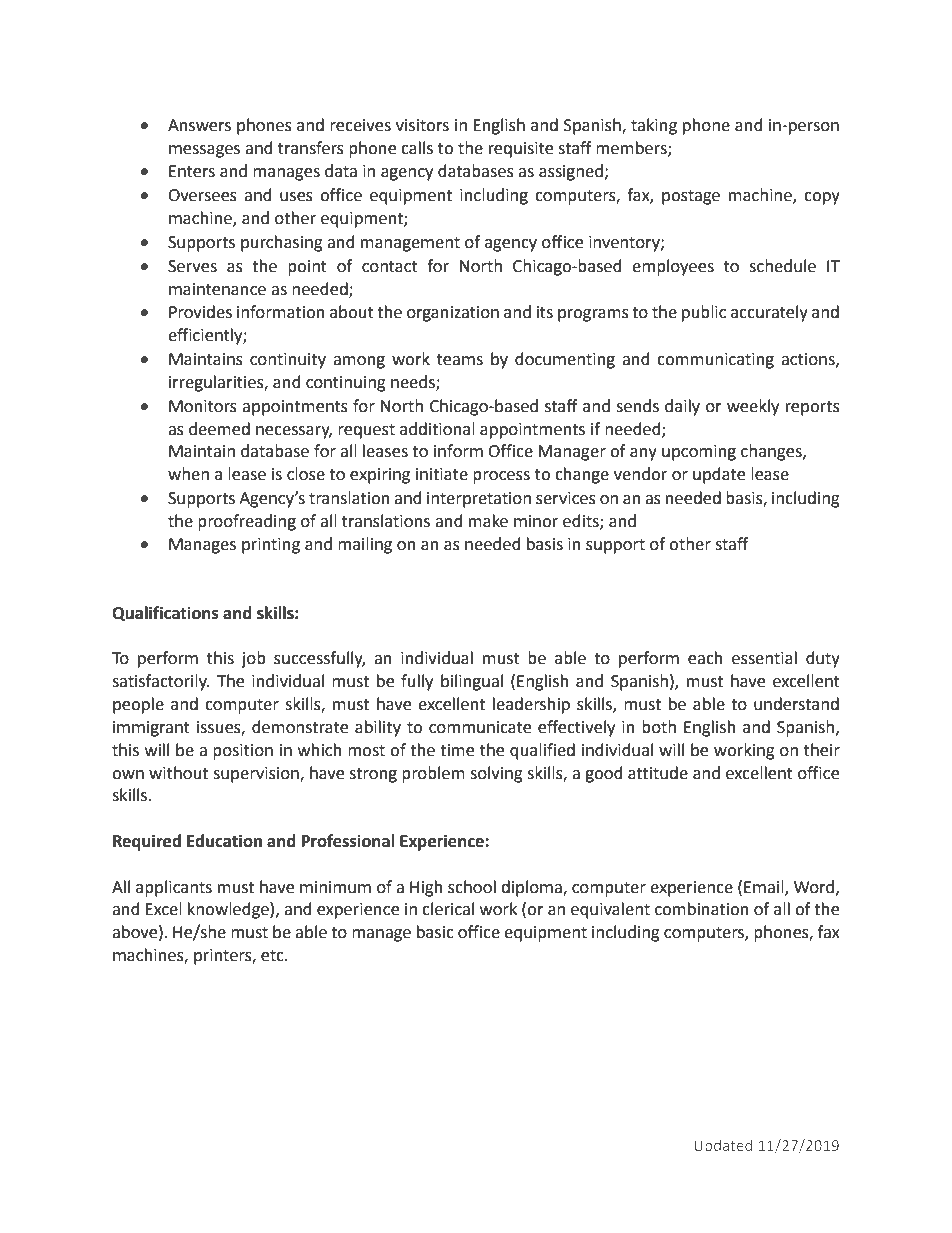  Describe the element at coordinates (204, 151) in the page. I see `messages` at that location.
